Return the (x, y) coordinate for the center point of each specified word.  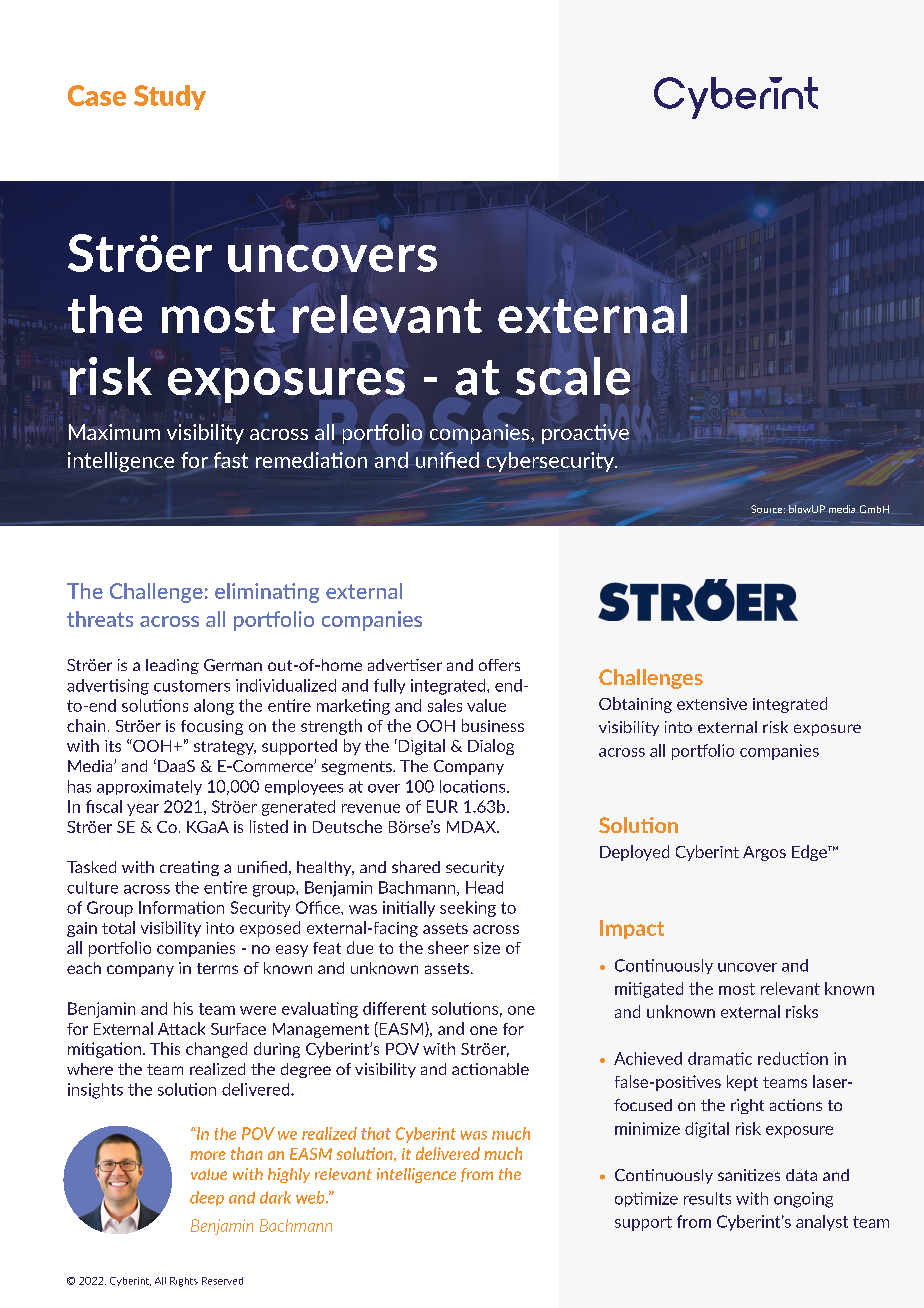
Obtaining (635, 705)
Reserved (222, 1281)
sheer (448, 947)
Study (170, 97)
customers (192, 686)
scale (573, 376)
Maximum (114, 432)
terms (217, 968)
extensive (712, 704)
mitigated (649, 990)
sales (445, 705)
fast (229, 460)
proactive (585, 434)
